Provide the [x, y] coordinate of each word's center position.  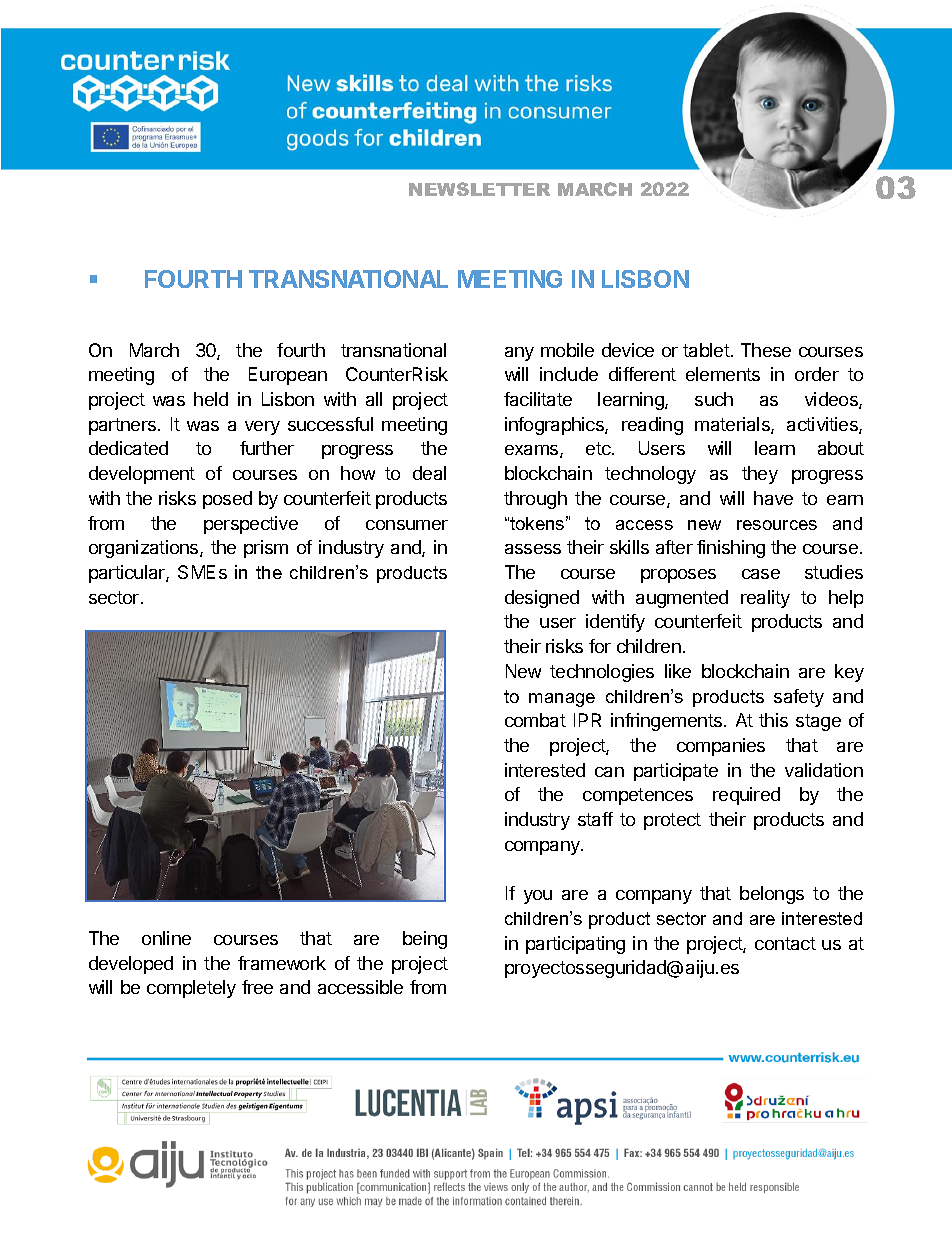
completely [191, 989]
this [773, 720]
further [267, 448]
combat [535, 720]
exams [533, 451]
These [766, 350]
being [425, 940]
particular [128, 574]
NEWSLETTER [479, 189]
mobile [567, 350]
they [760, 475]
